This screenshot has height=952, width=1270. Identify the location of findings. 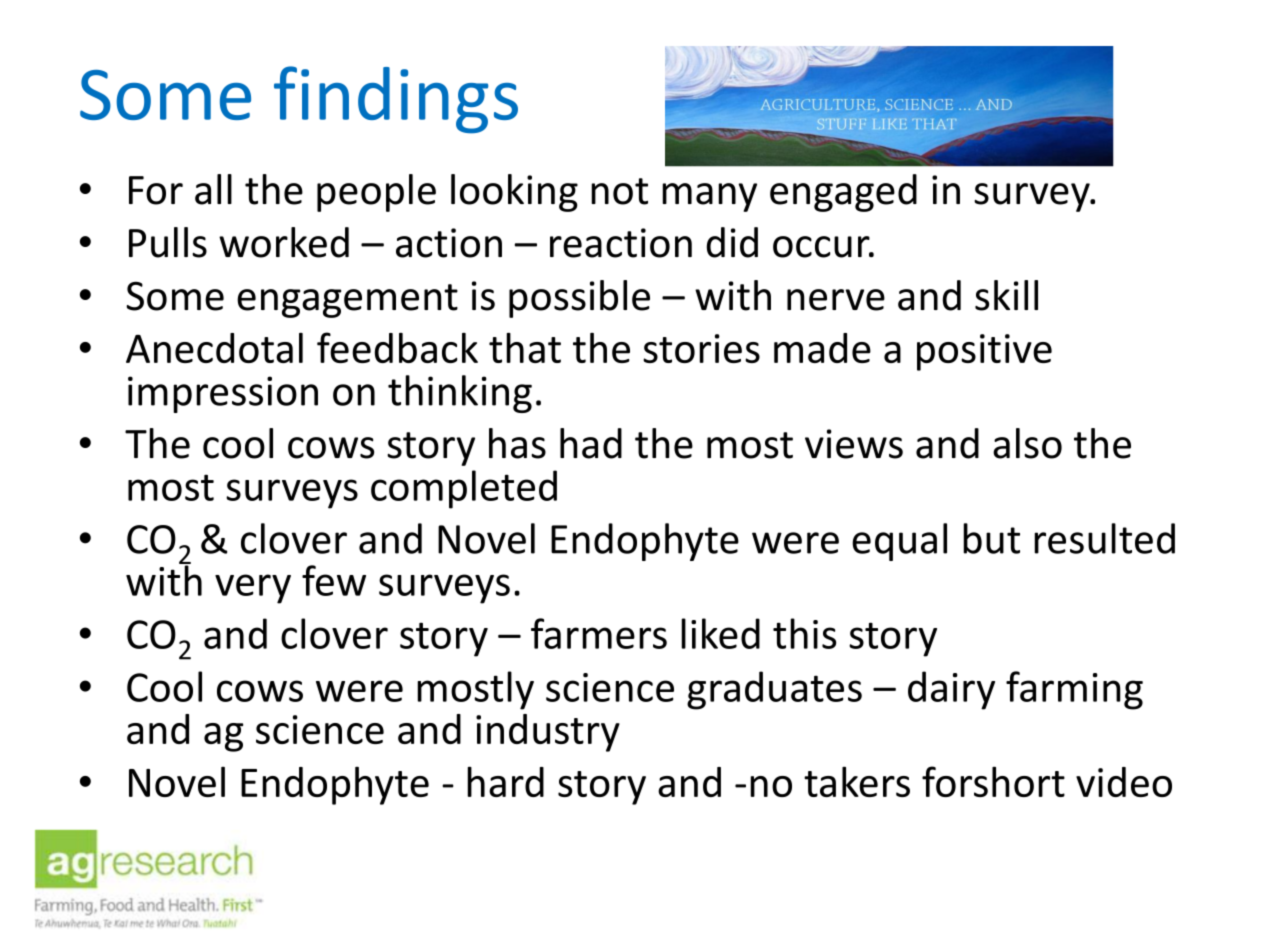
(396, 100).
